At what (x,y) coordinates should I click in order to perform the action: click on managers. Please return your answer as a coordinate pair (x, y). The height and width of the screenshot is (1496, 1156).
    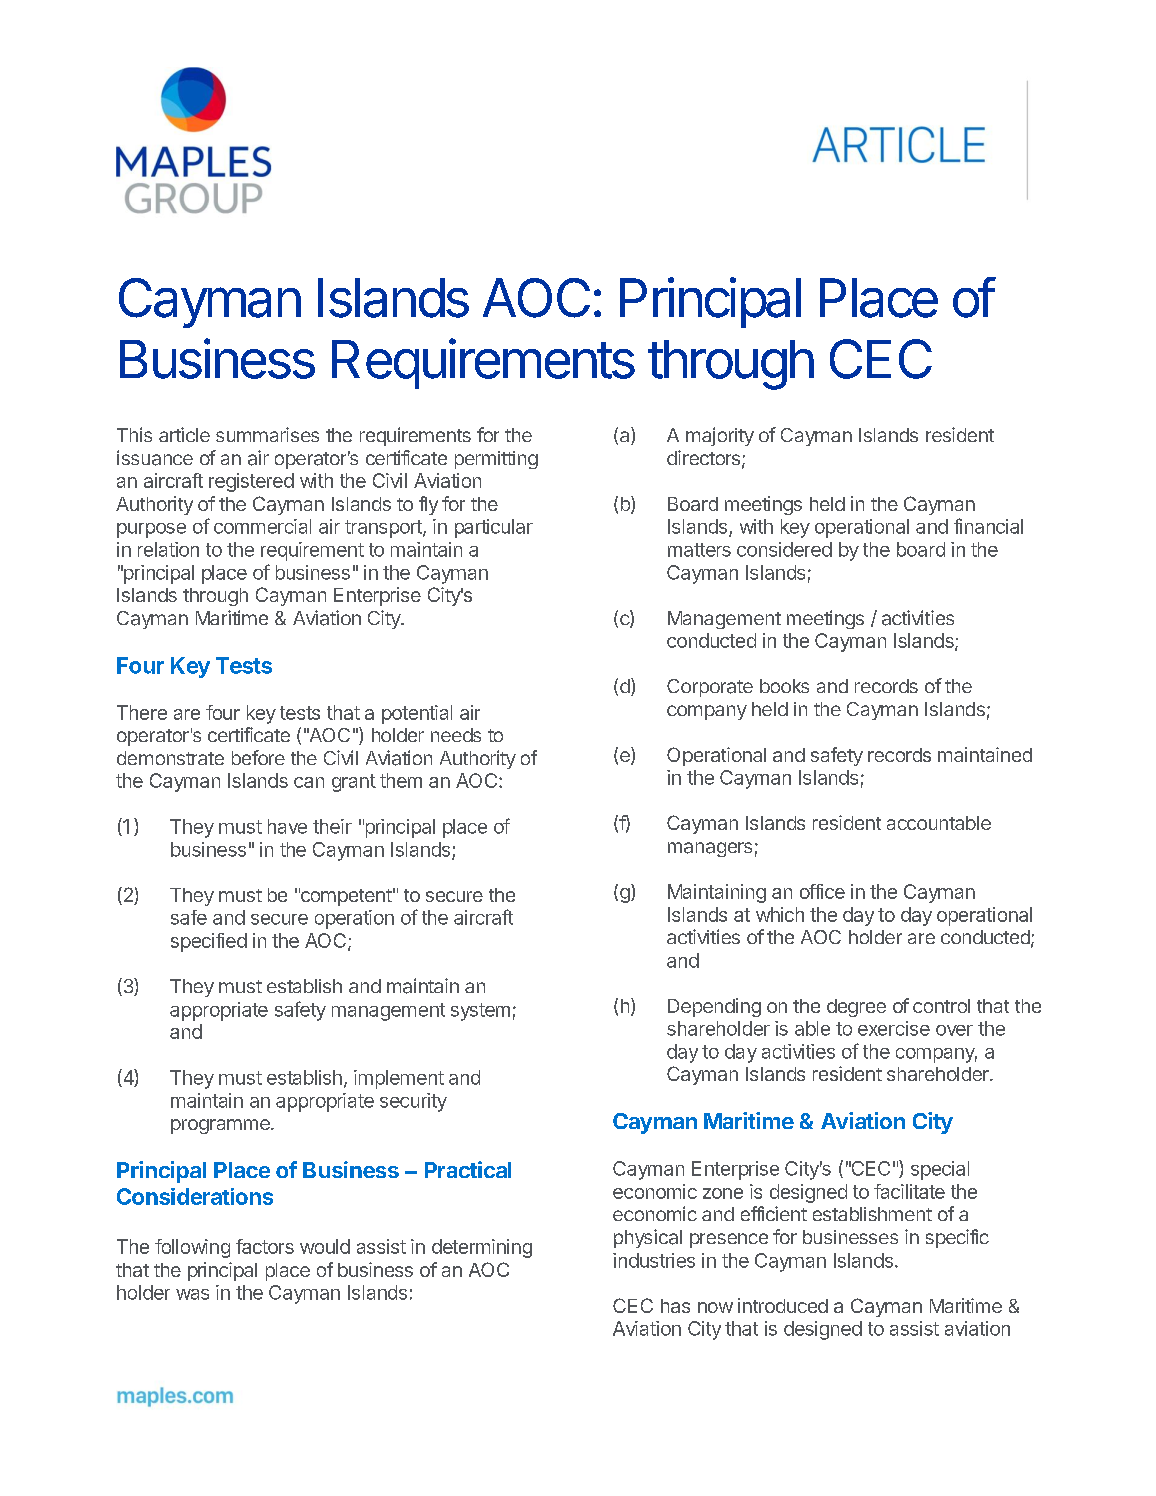
    Looking at the image, I should click on (710, 849).
